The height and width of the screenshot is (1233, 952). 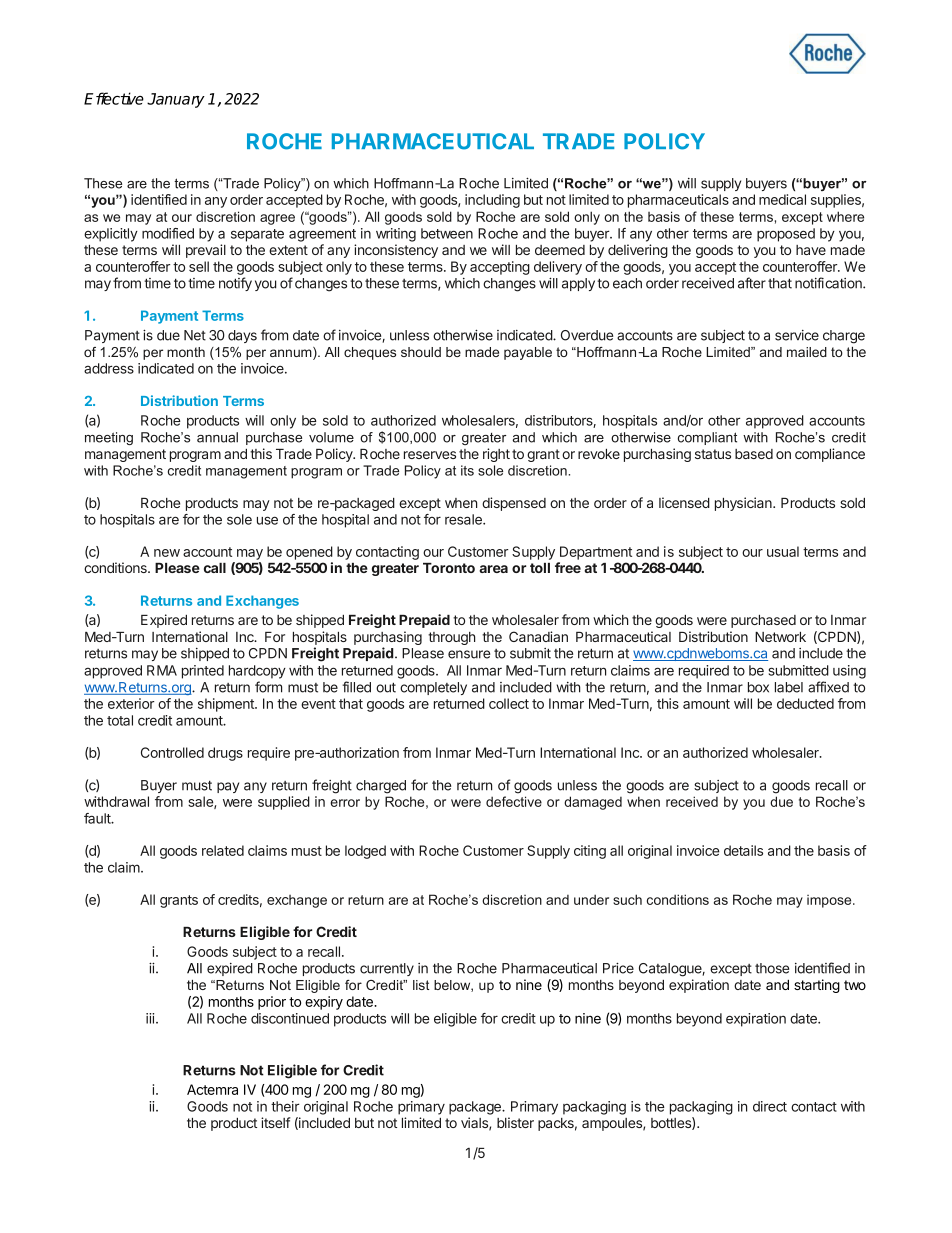 I want to click on based, so click(x=754, y=454).
